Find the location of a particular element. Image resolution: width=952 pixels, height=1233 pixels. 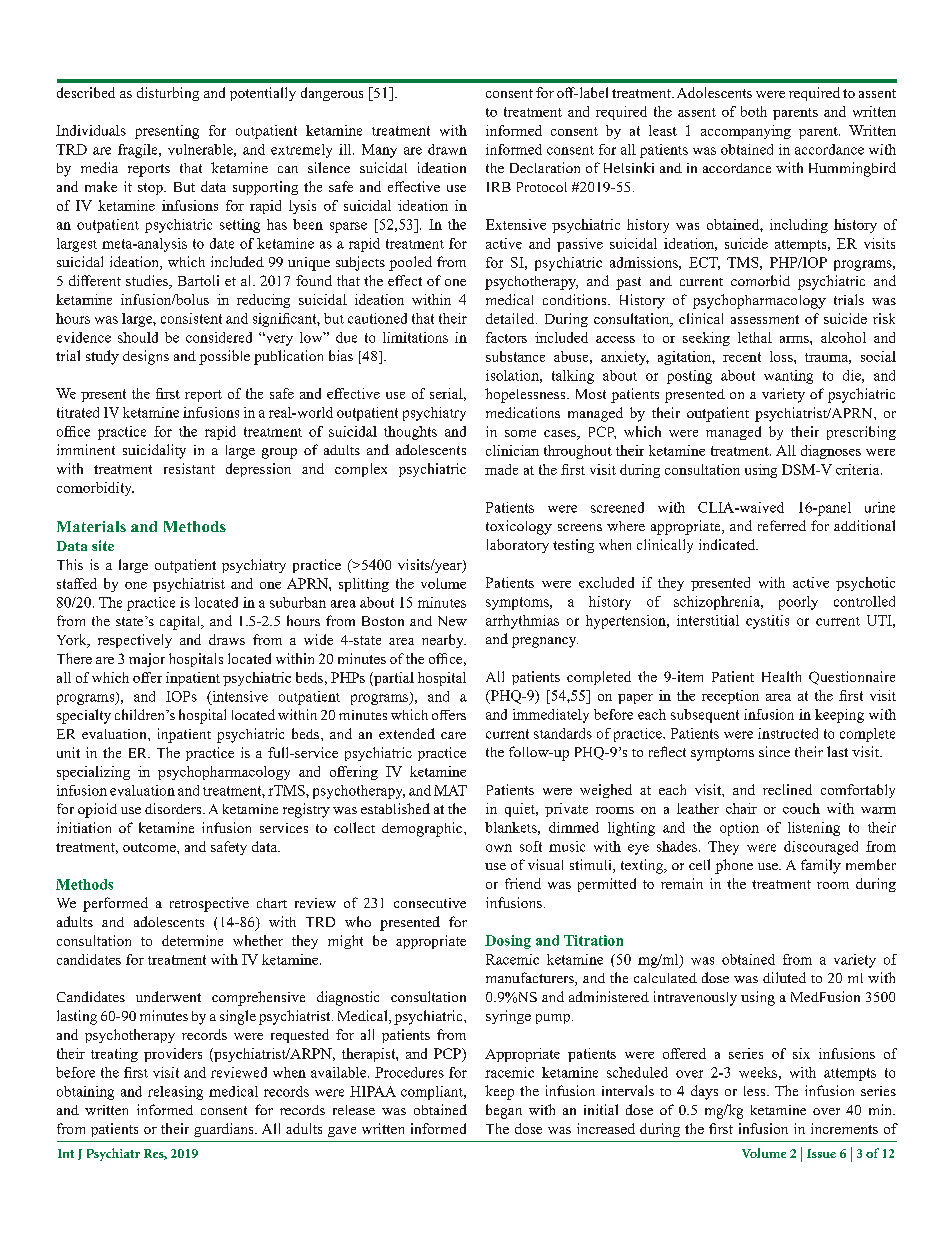

resistant is located at coordinates (189, 468).
